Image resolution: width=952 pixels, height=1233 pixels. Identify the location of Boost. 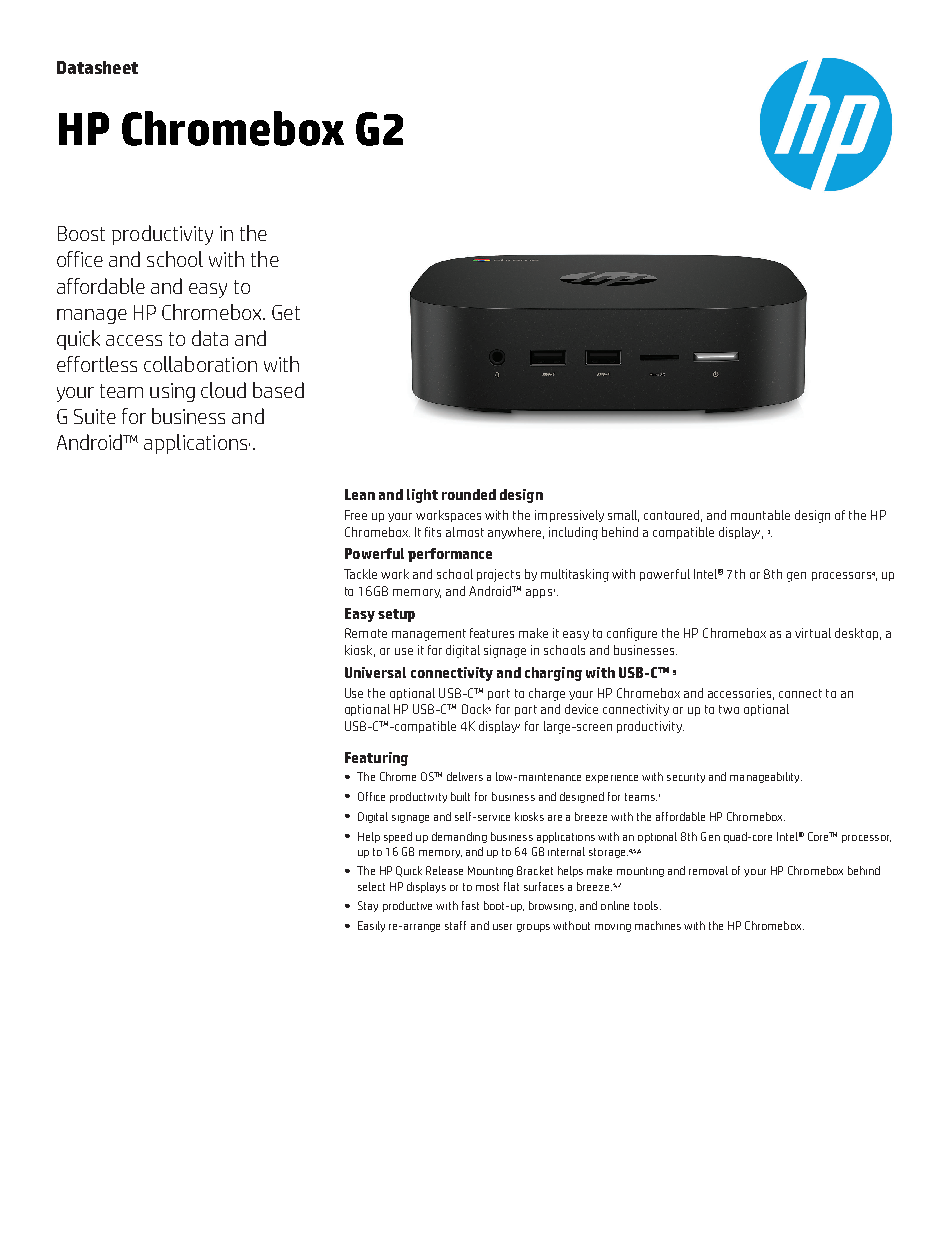
(81, 233).
